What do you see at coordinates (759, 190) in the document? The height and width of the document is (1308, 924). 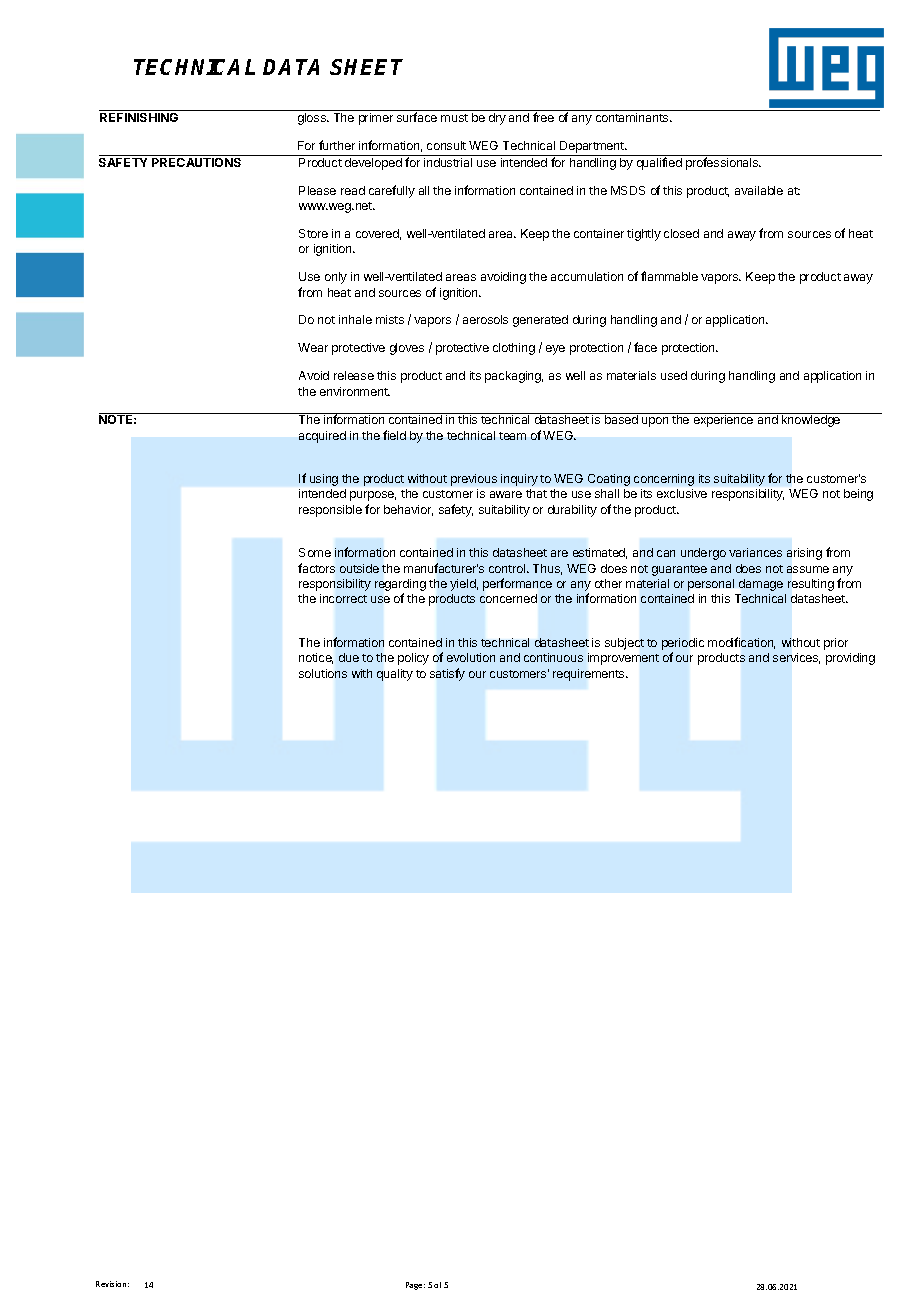 I see `available` at bounding box center [759, 190].
